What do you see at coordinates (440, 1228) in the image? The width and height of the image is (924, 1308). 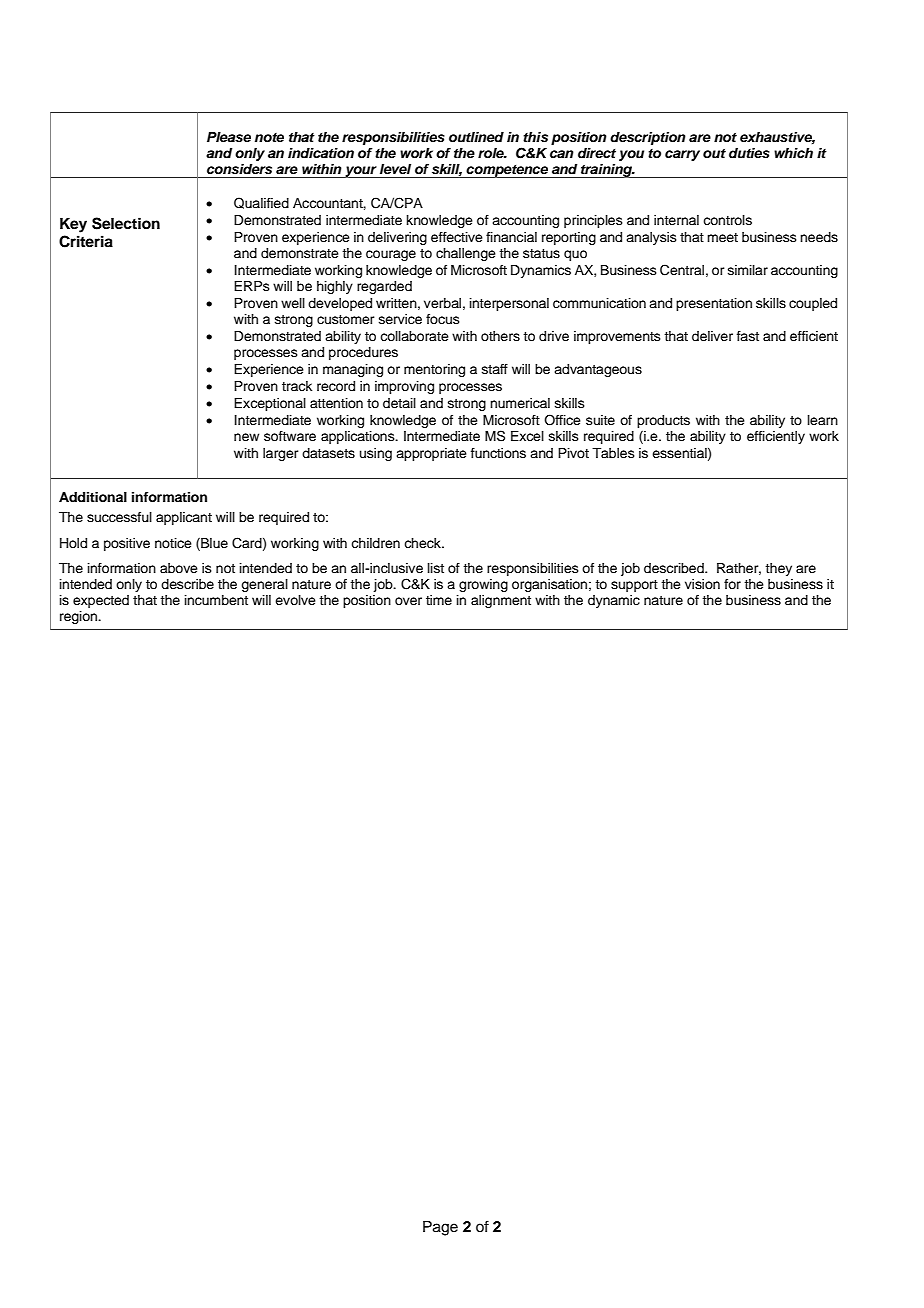 I see `Page` at bounding box center [440, 1228].
